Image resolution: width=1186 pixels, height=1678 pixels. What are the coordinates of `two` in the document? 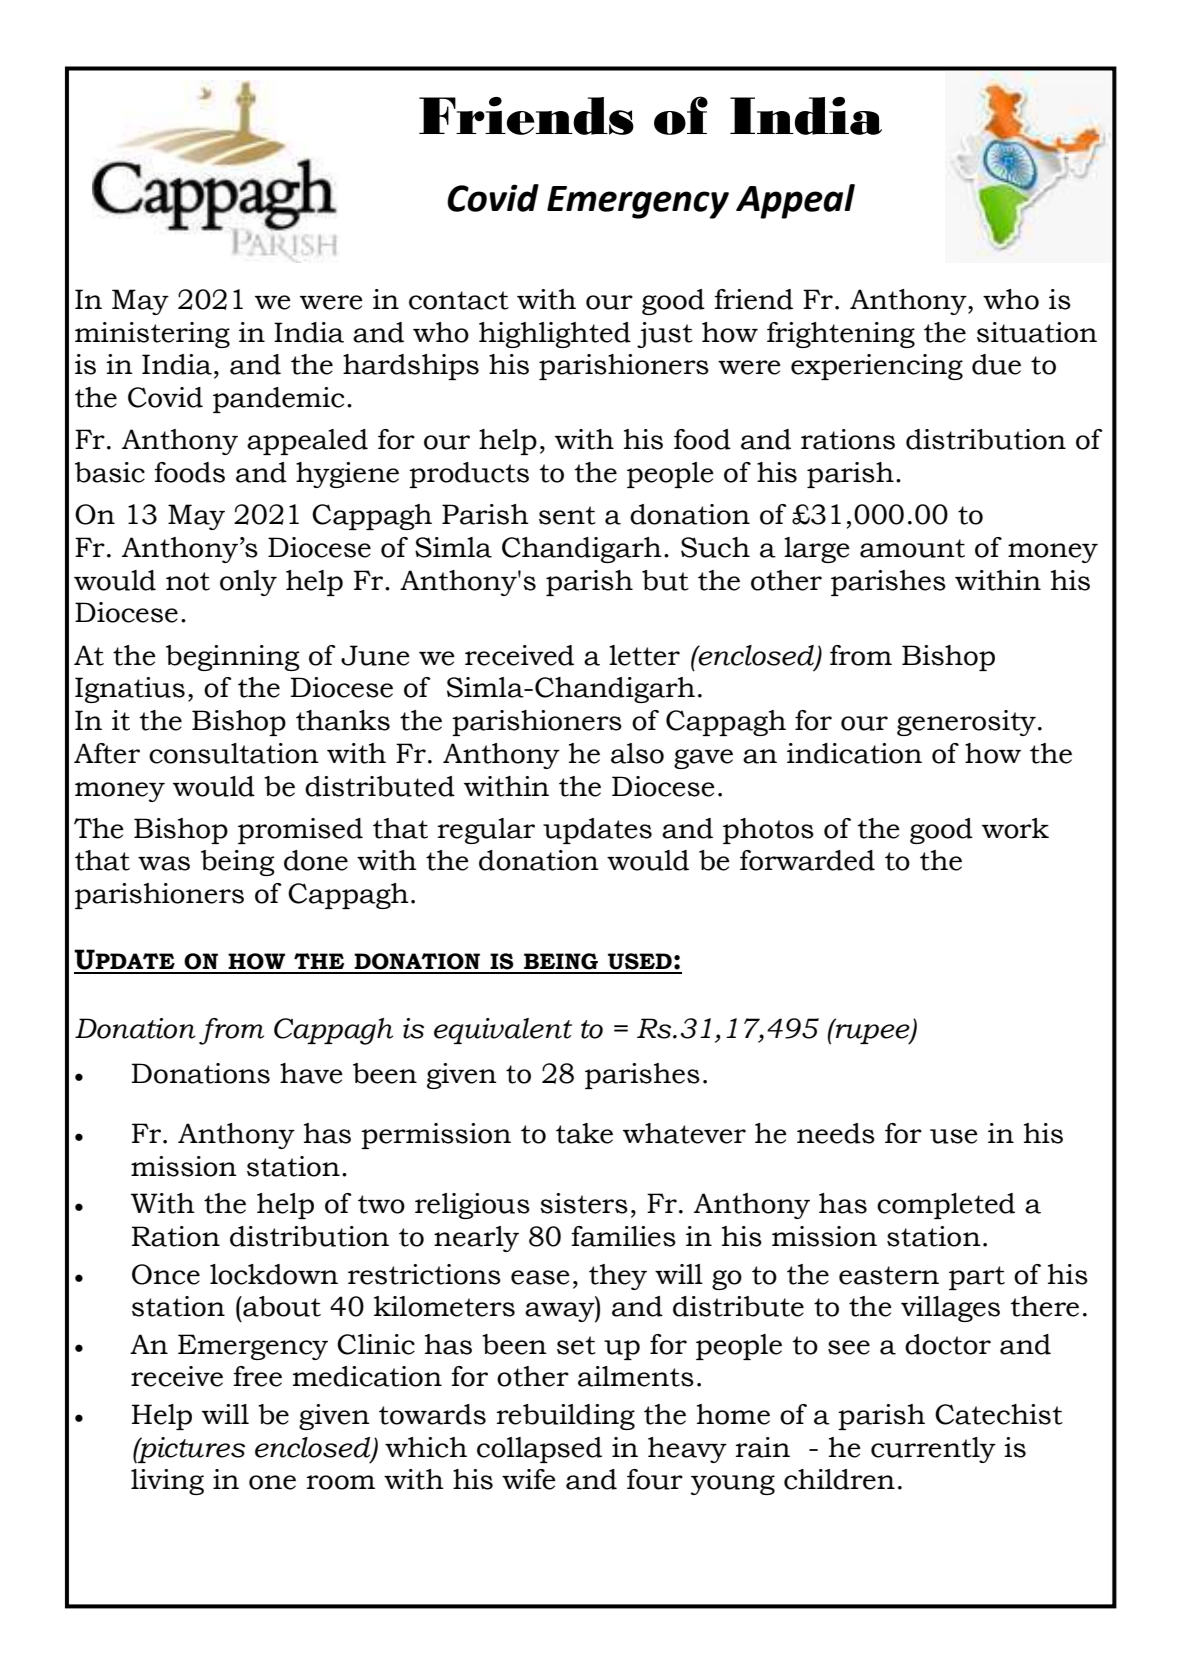 It's located at (381, 1204).
